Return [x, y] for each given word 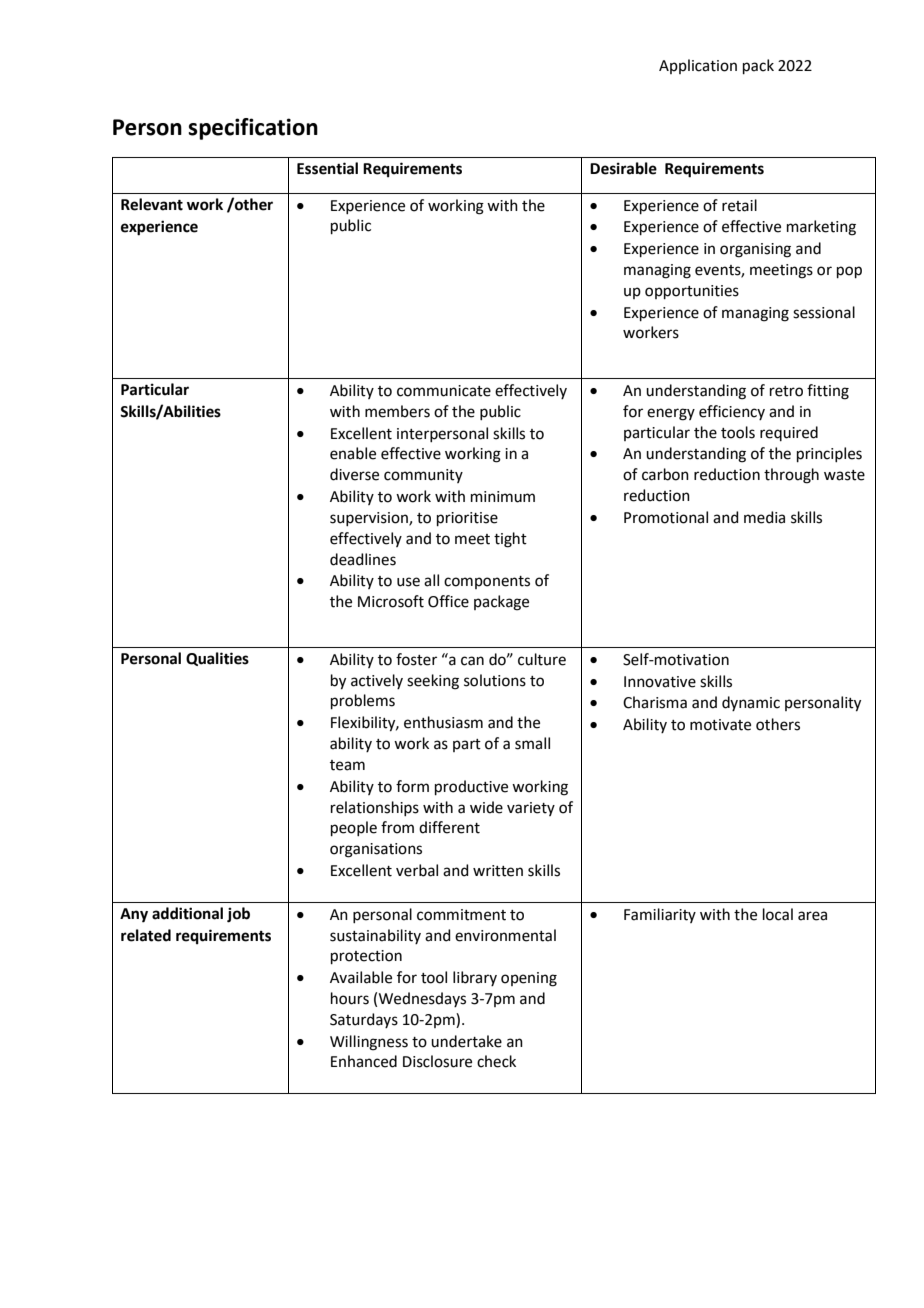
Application [698, 66]
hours [350, 998]
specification [253, 129]
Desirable [623, 168]
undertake [466, 1041]
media [764, 517]
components [487, 582]
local [778, 914]
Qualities [217, 659]
